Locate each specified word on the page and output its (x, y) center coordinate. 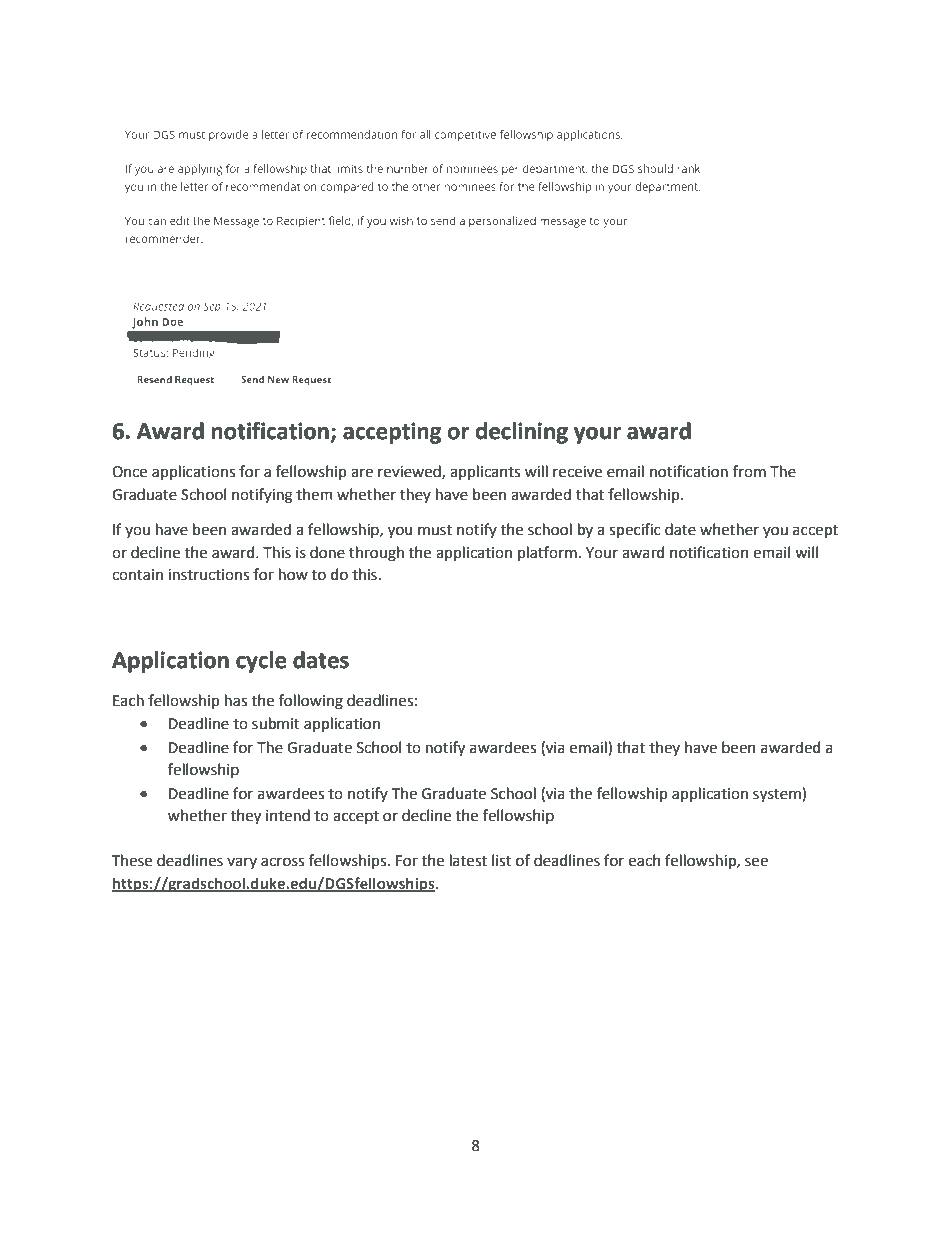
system (778, 794)
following (311, 702)
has (236, 700)
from (749, 471)
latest (468, 860)
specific (635, 530)
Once (129, 472)
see (756, 862)
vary (242, 863)
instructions (208, 575)
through (376, 554)
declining (521, 433)
